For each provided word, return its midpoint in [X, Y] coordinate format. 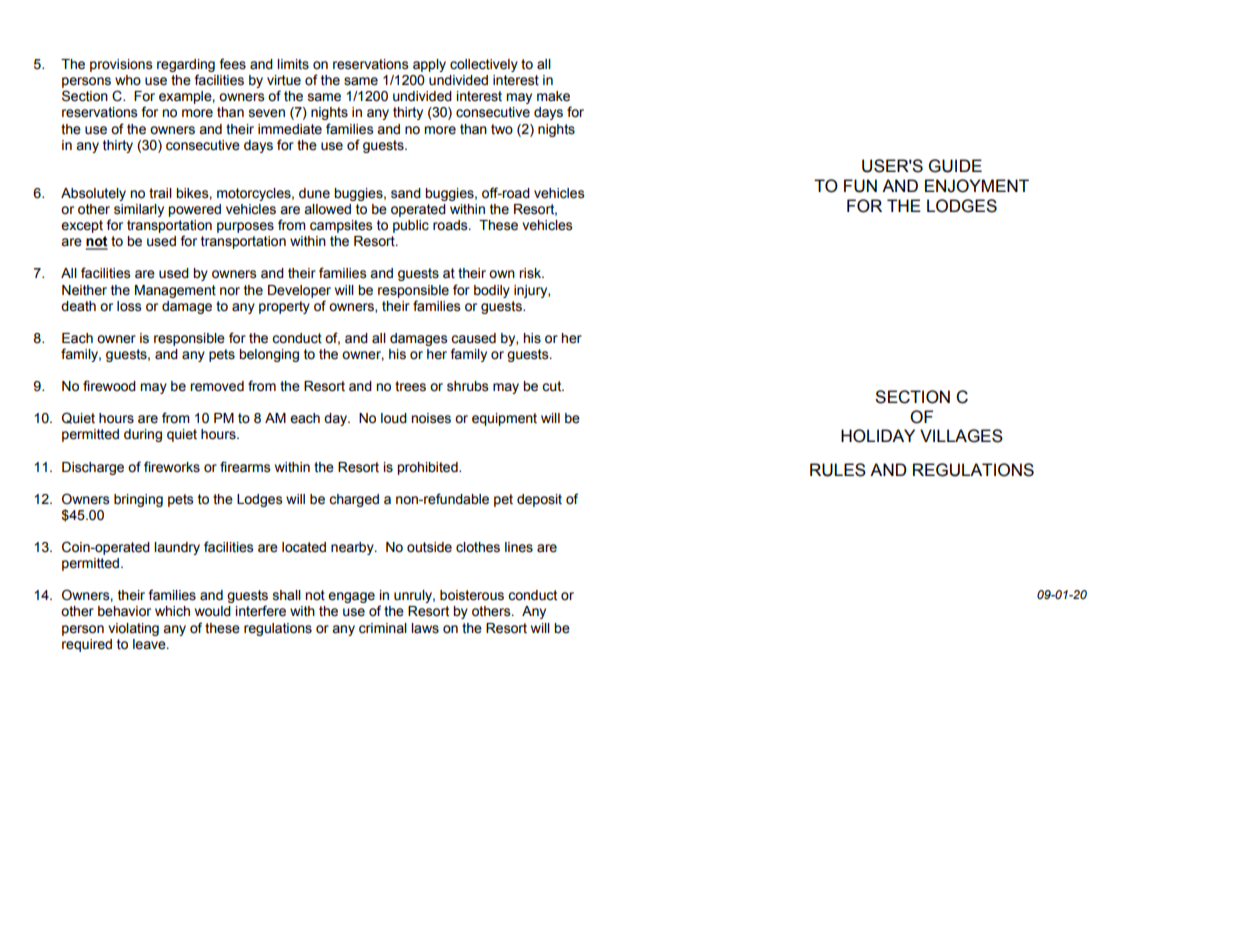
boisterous [472, 595]
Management [175, 291]
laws [425, 628]
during [143, 435]
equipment [504, 419]
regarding [186, 67]
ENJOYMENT [977, 186]
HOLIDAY [878, 436]
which [172, 611]
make [553, 96]
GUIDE [955, 166]
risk [531, 273]
